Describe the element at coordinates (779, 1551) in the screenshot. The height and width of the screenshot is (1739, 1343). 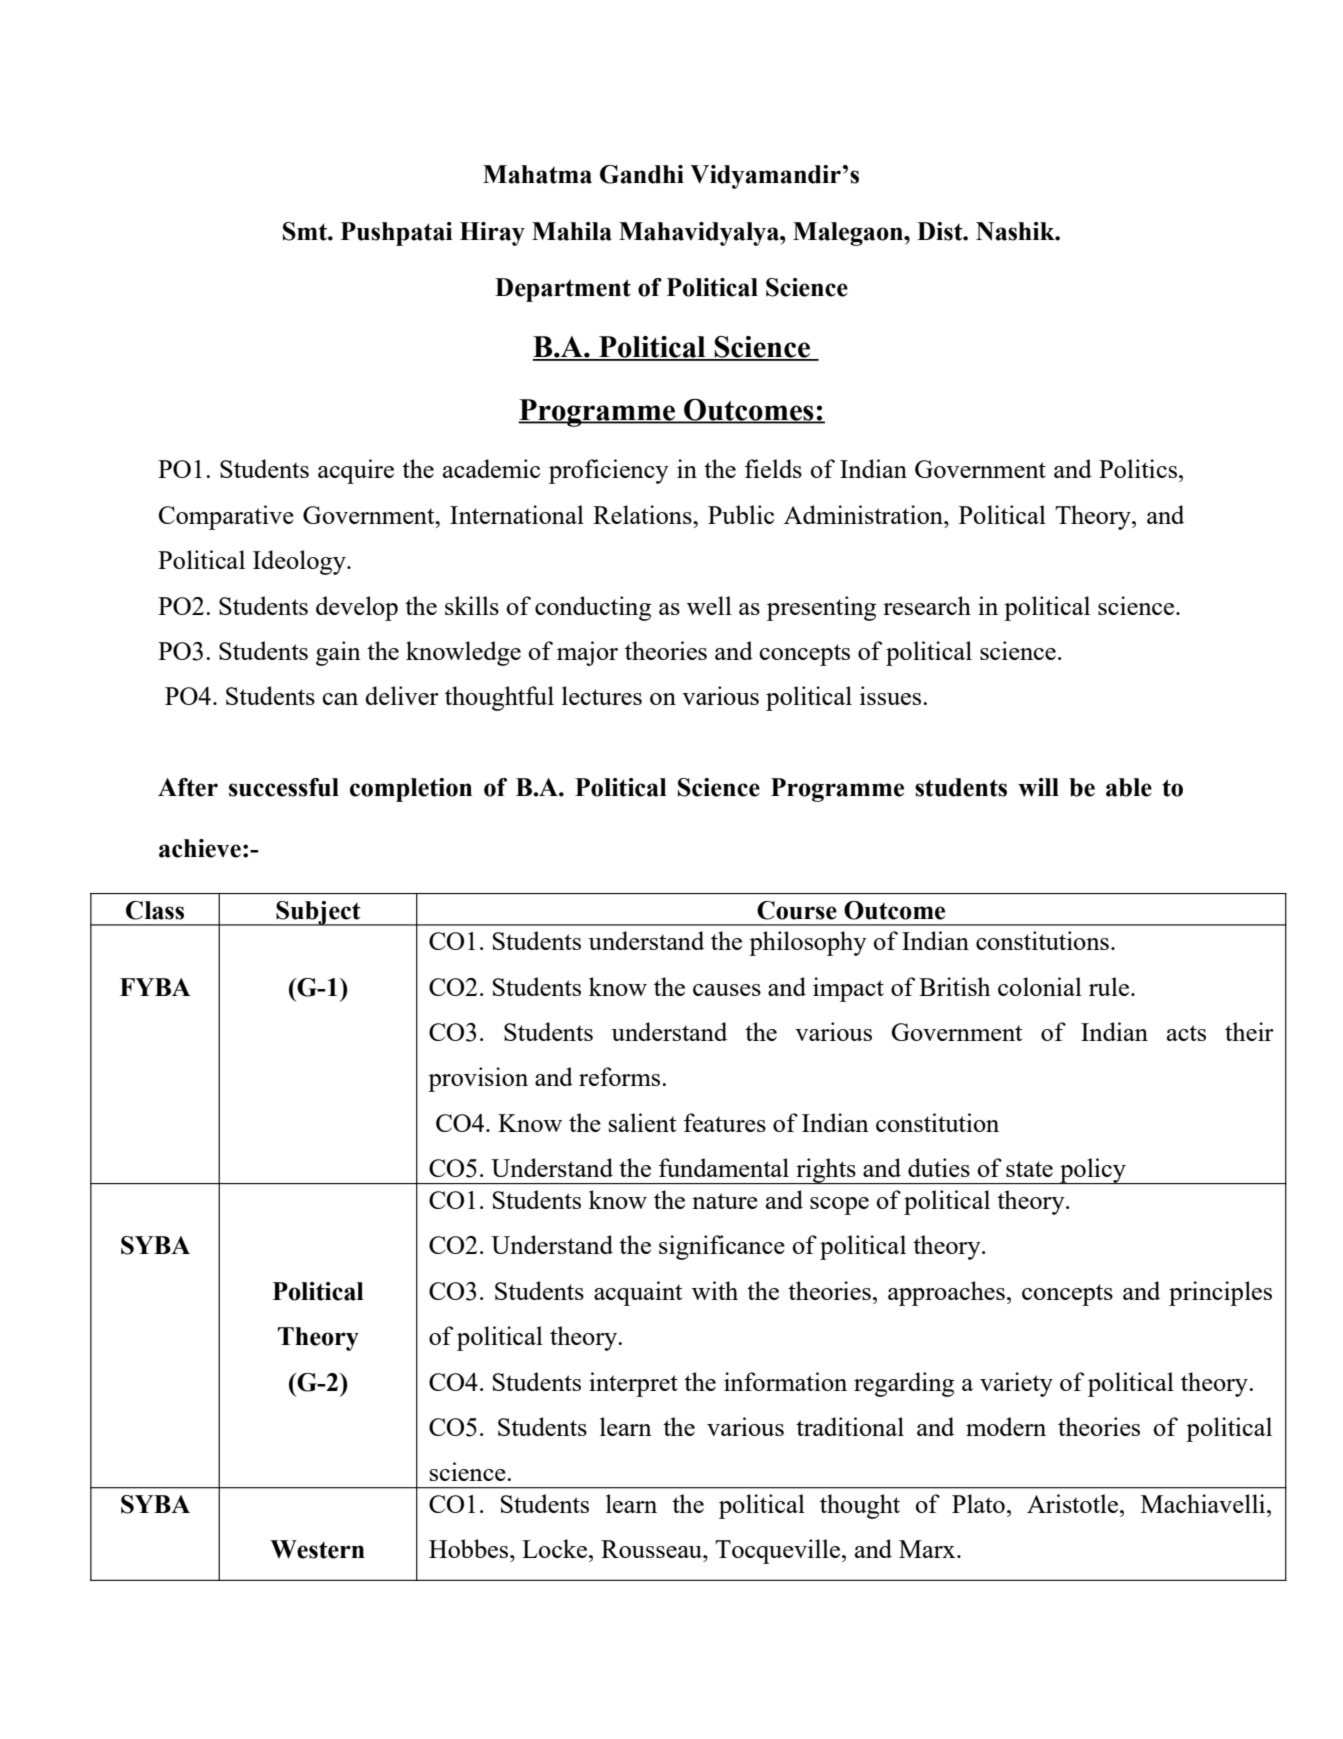
I see `Tocqueville` at that location.
